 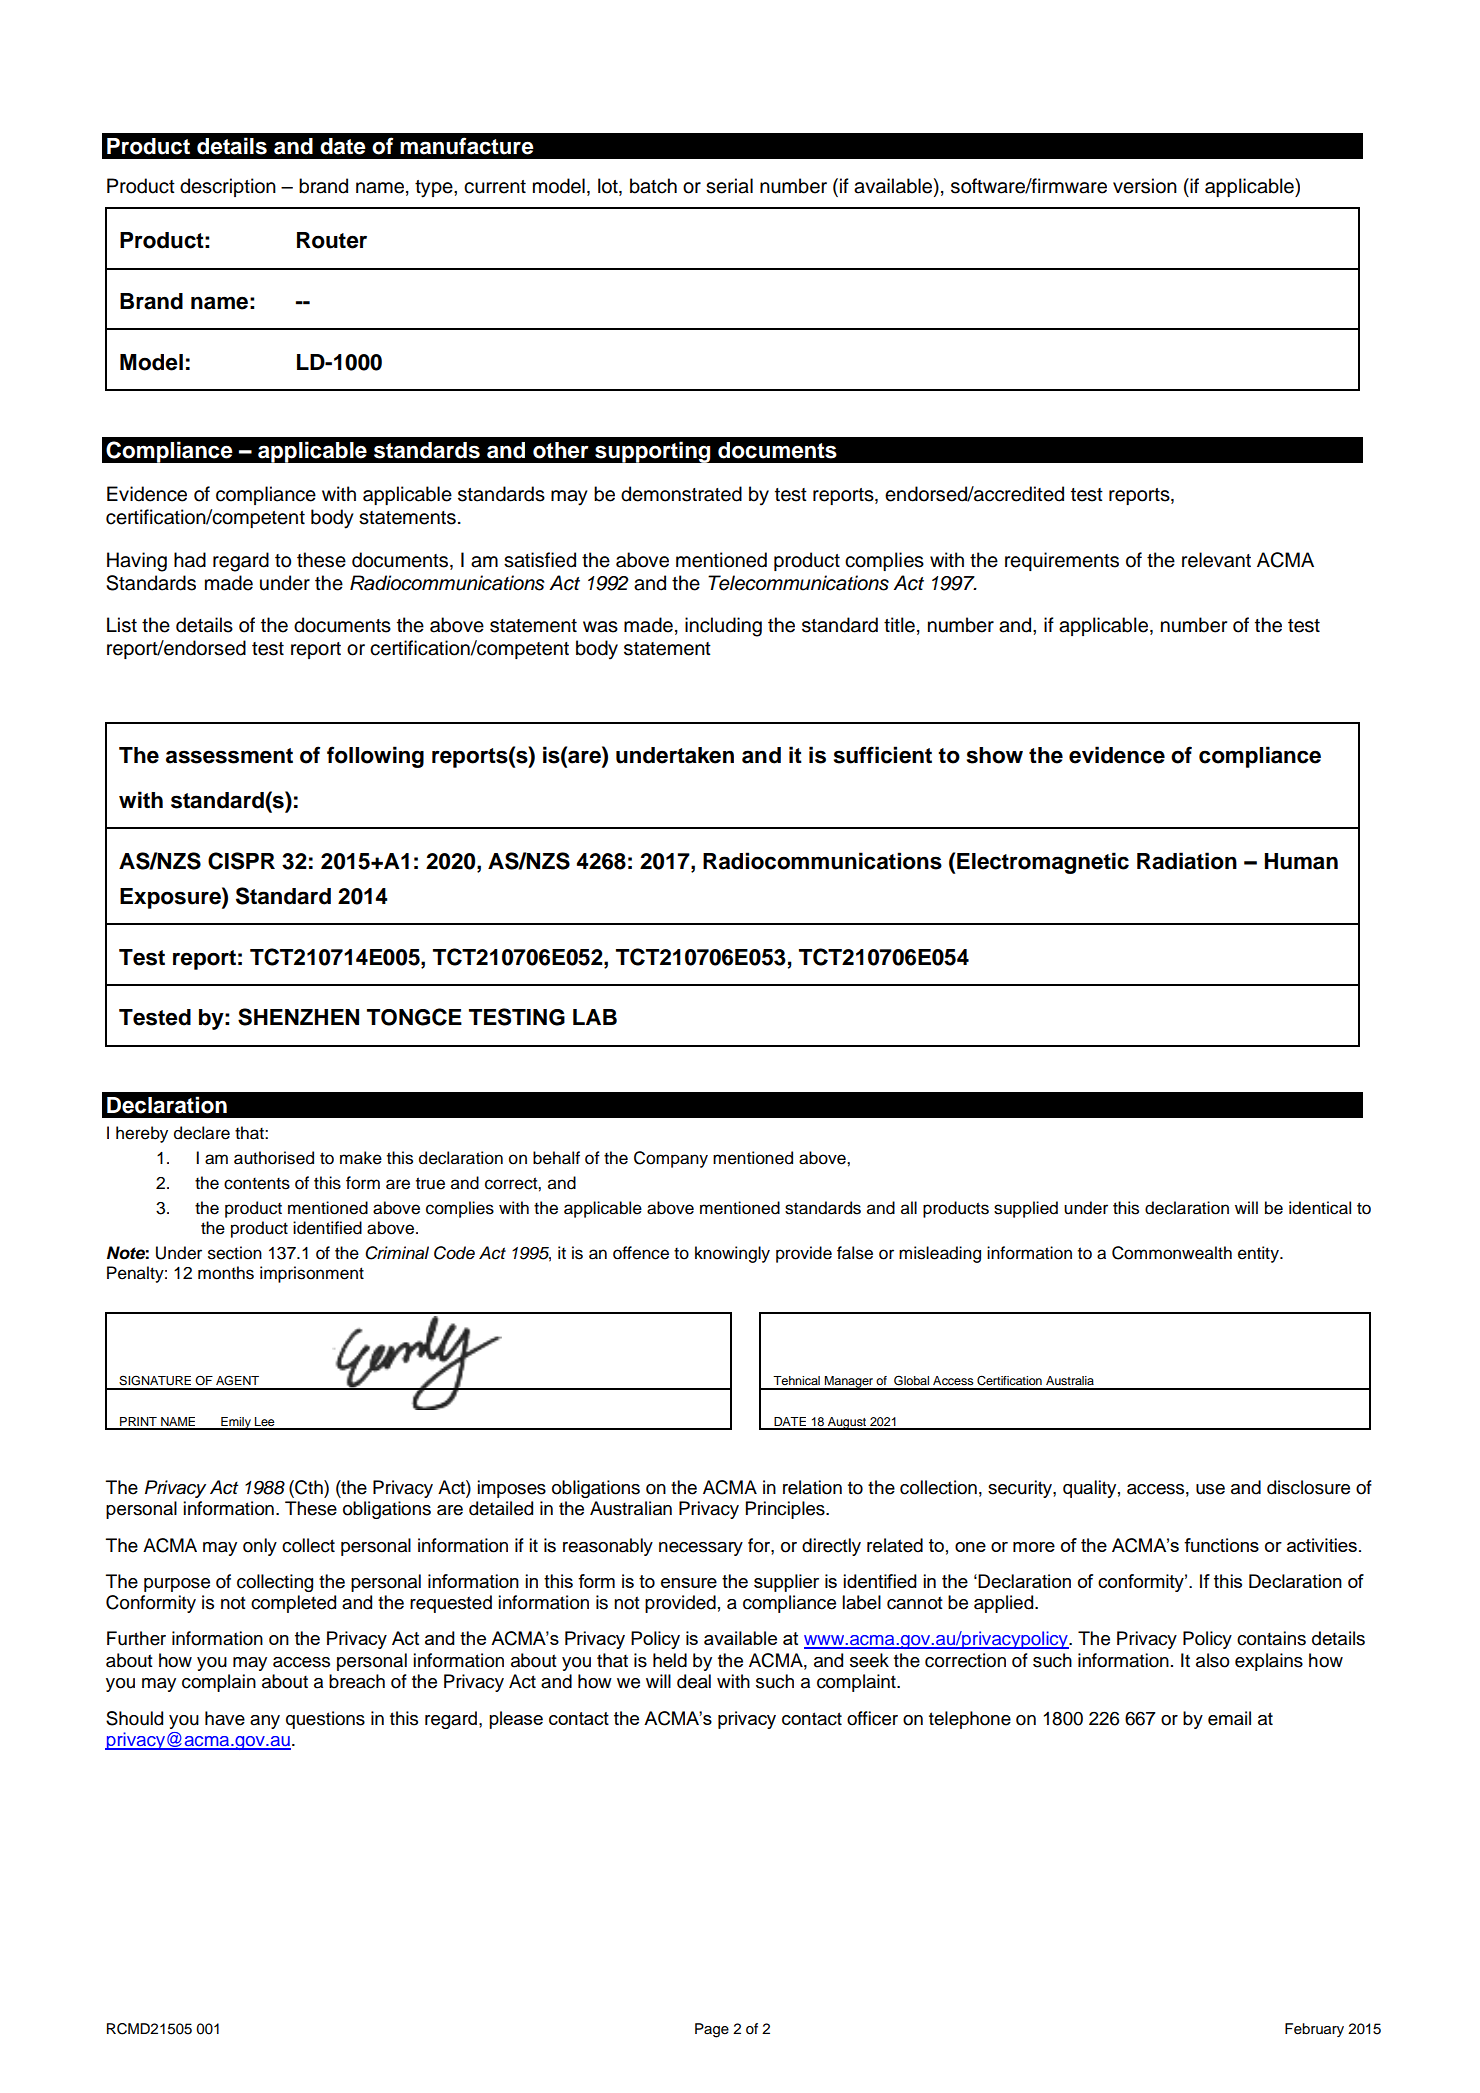 What do you see at coordinates (190, 560) in the document?
I see `had` at bounding box center [190, 560].
